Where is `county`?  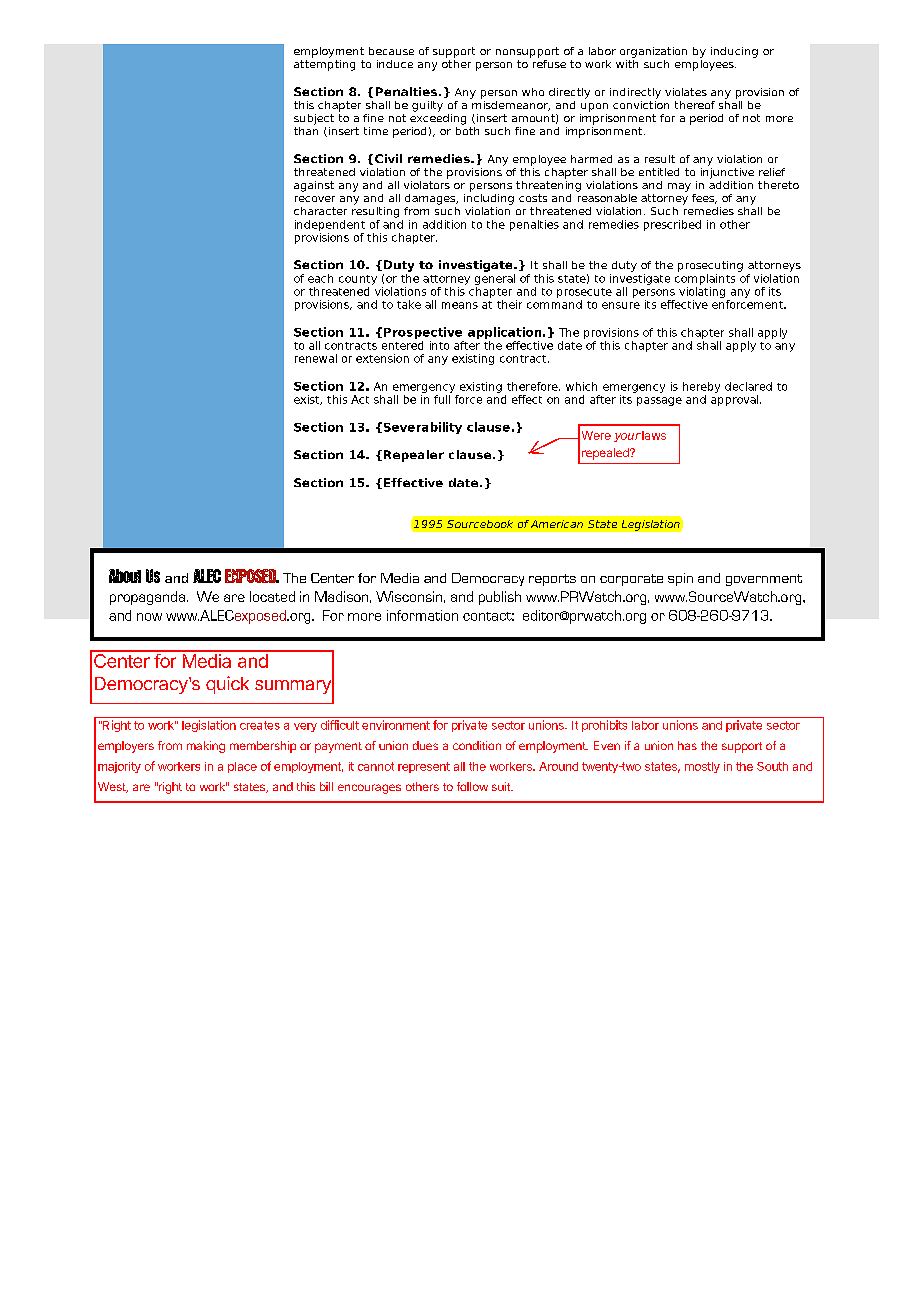
county is located at coordinates (358, 280).
